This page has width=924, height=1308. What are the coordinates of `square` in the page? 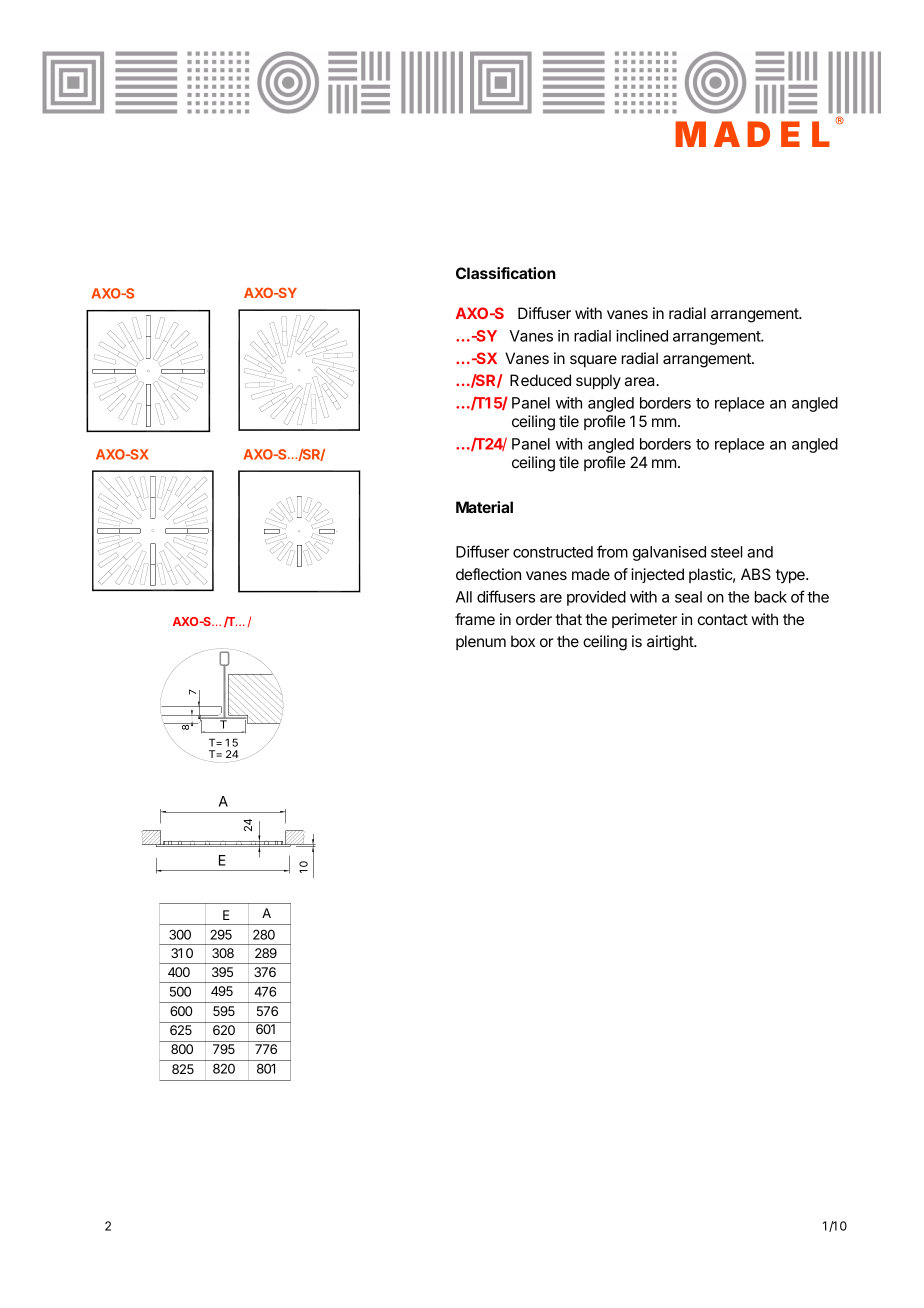 It's located at (593, 361).
